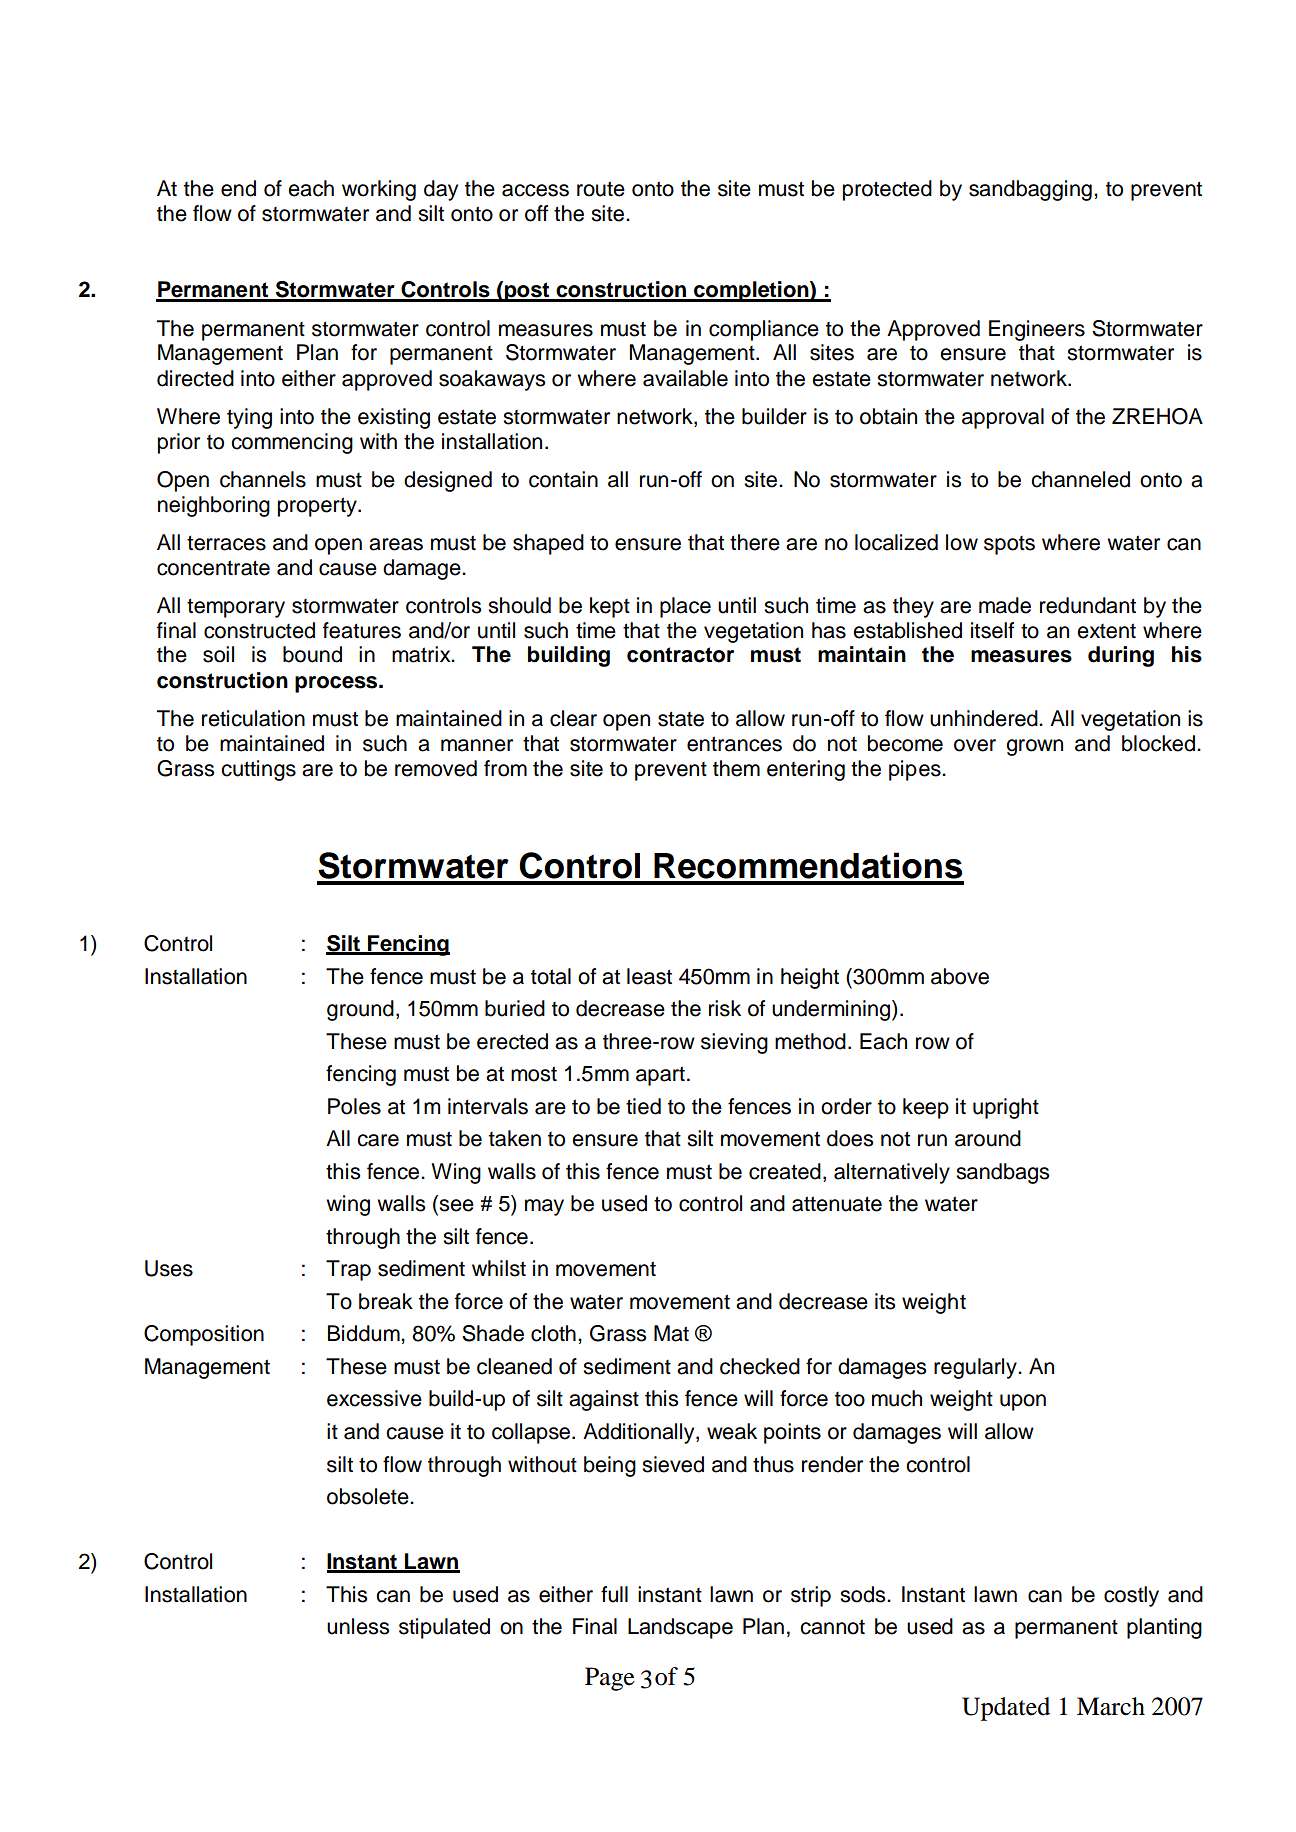 This document has height=1832, width=1296. Describe the element at coordinates (379, 190) in the document. I see `working` at that location.
